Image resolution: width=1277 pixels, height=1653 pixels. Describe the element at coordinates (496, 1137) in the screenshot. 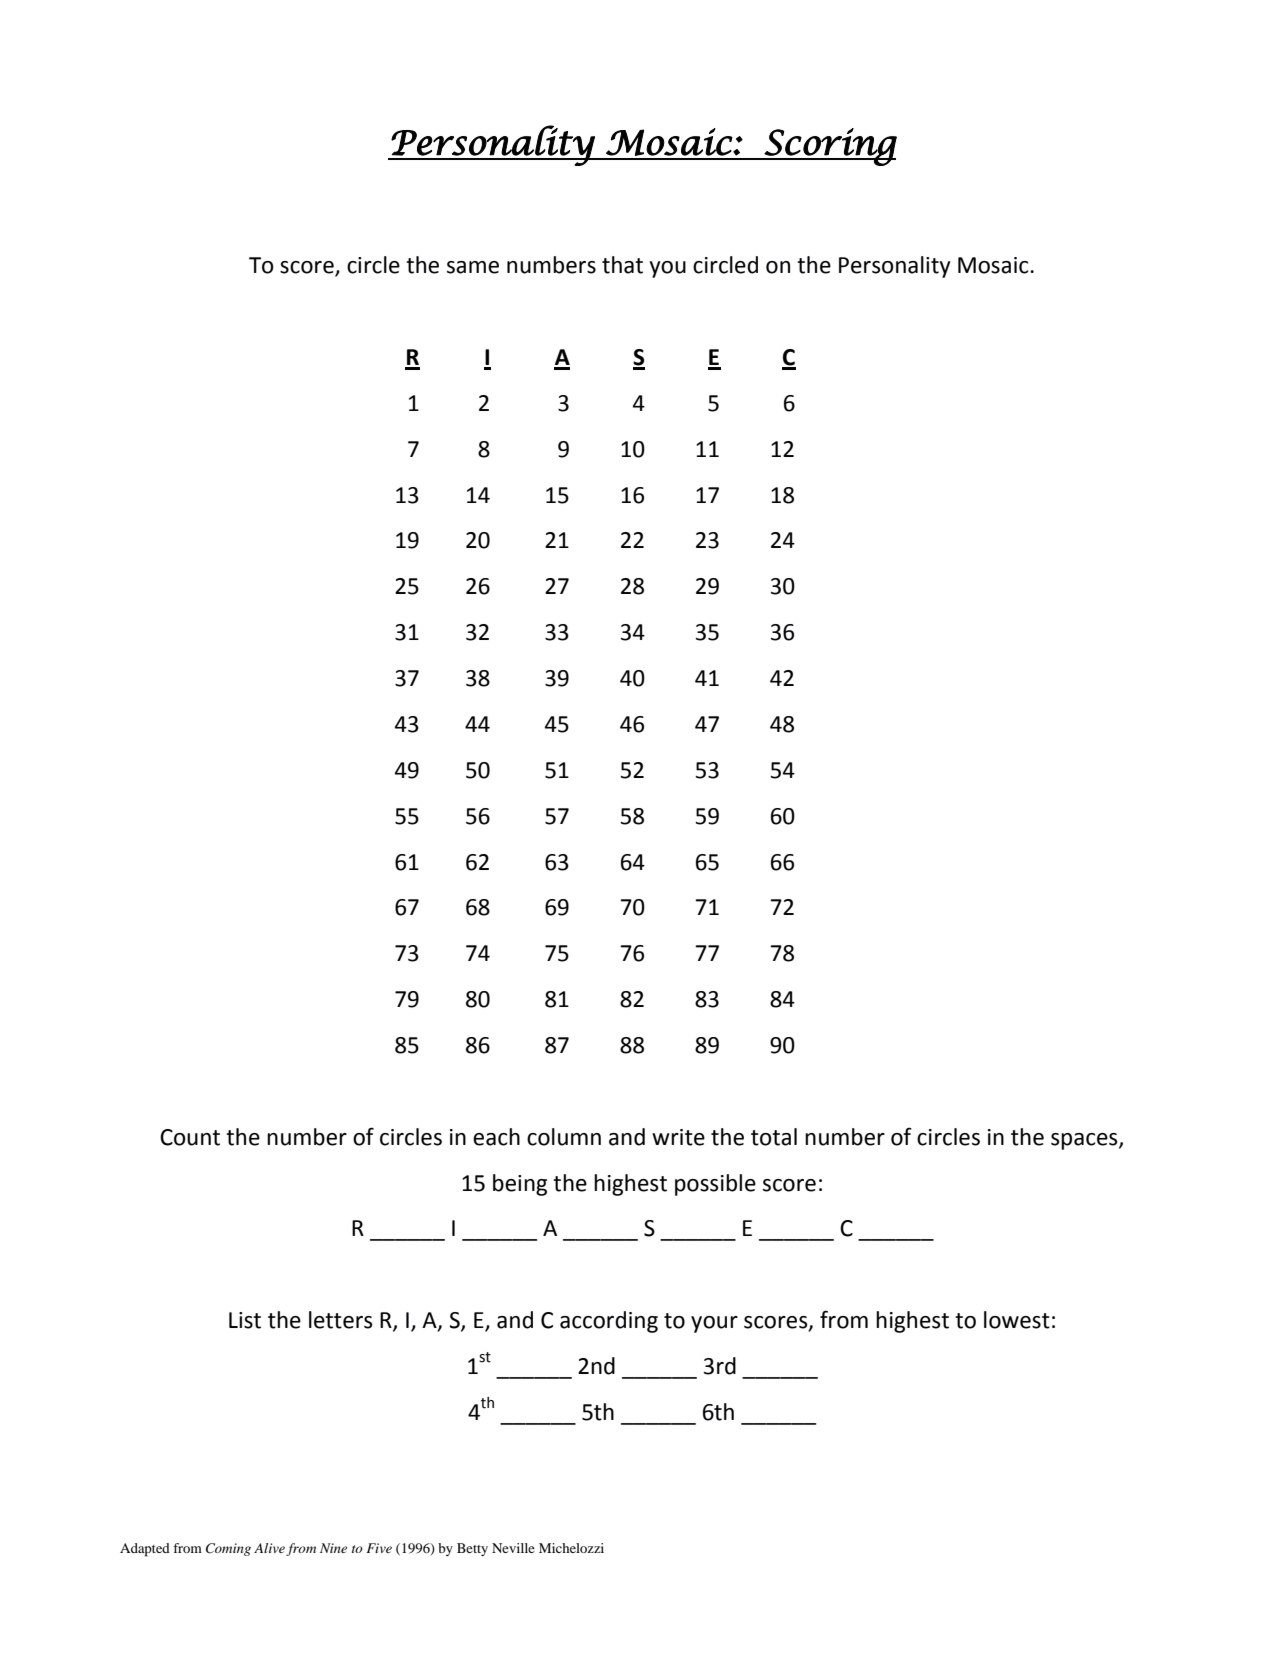

I see `each` at that location.
